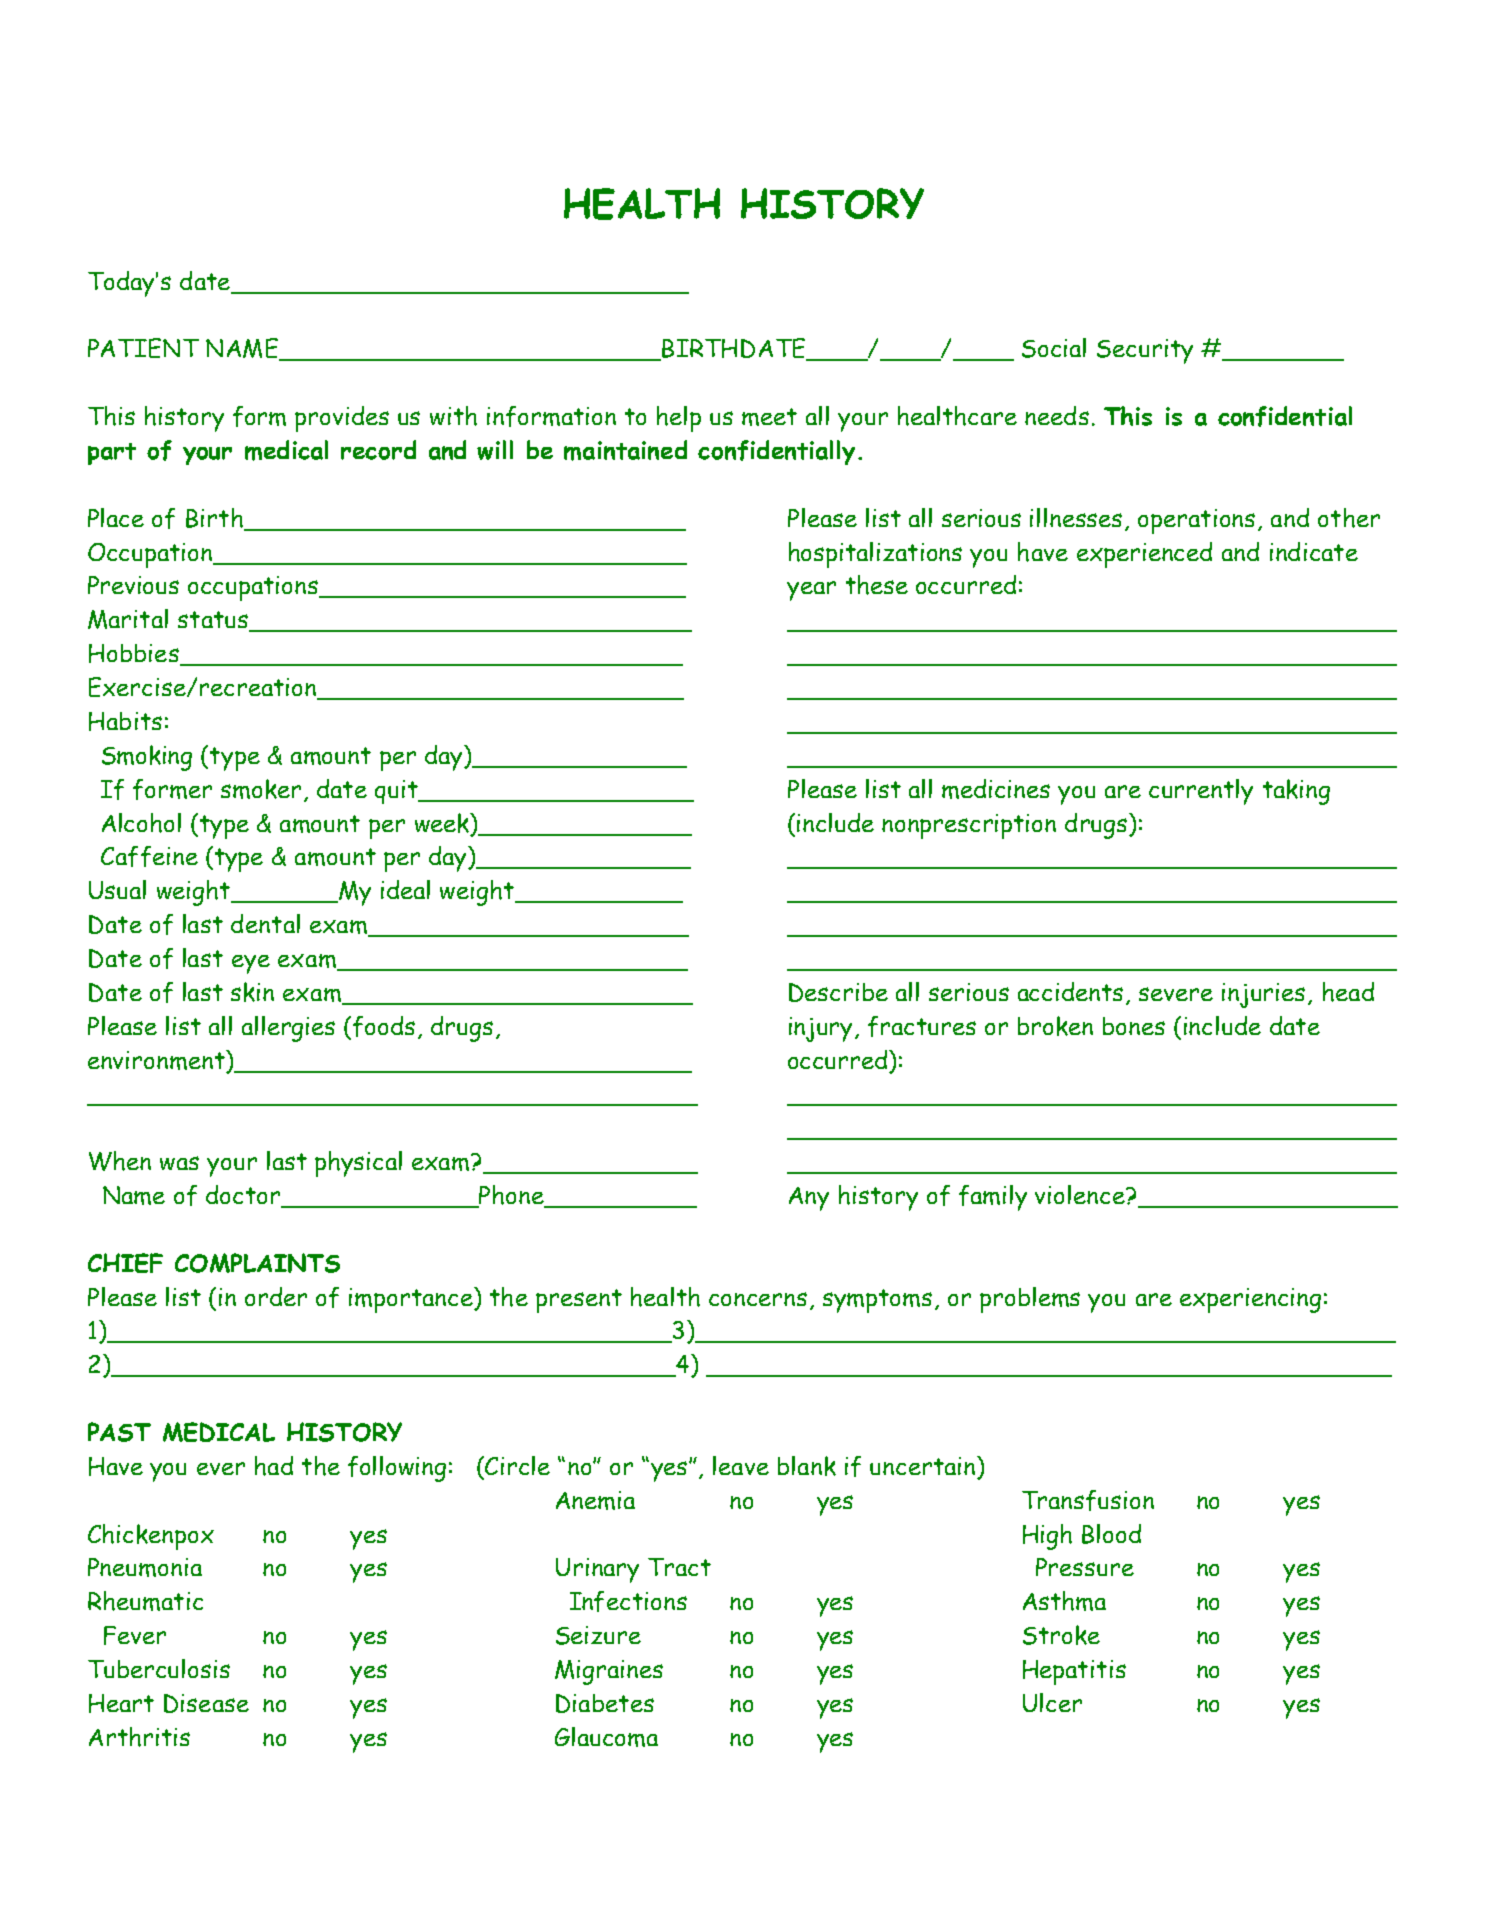  Describe the element at coordinates (1134, 1026) in the screenshot. I see `bones` at that location.
